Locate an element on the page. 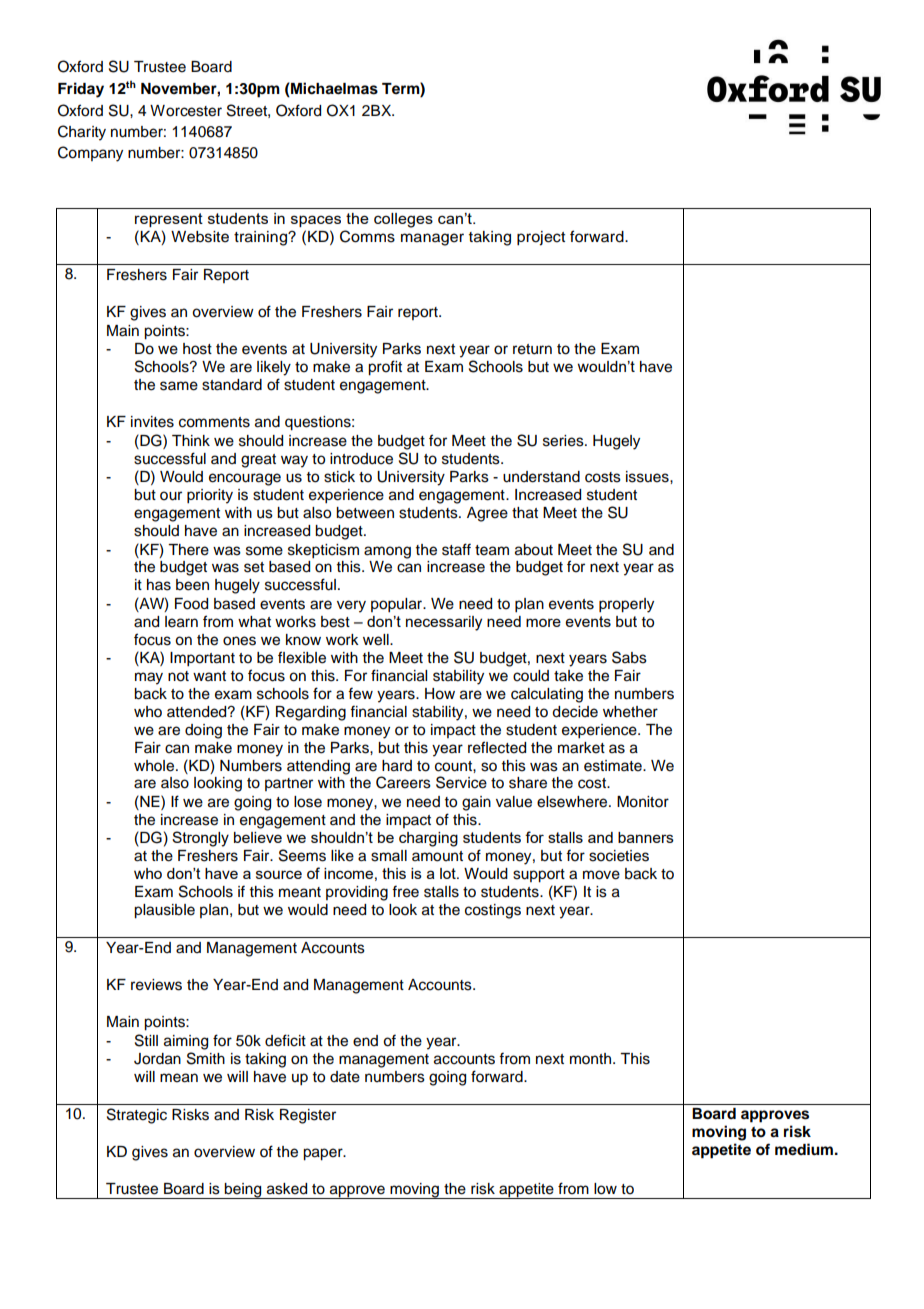 This image has width=924, height=1309. Strategic is located at coordinates (137, 1116).
